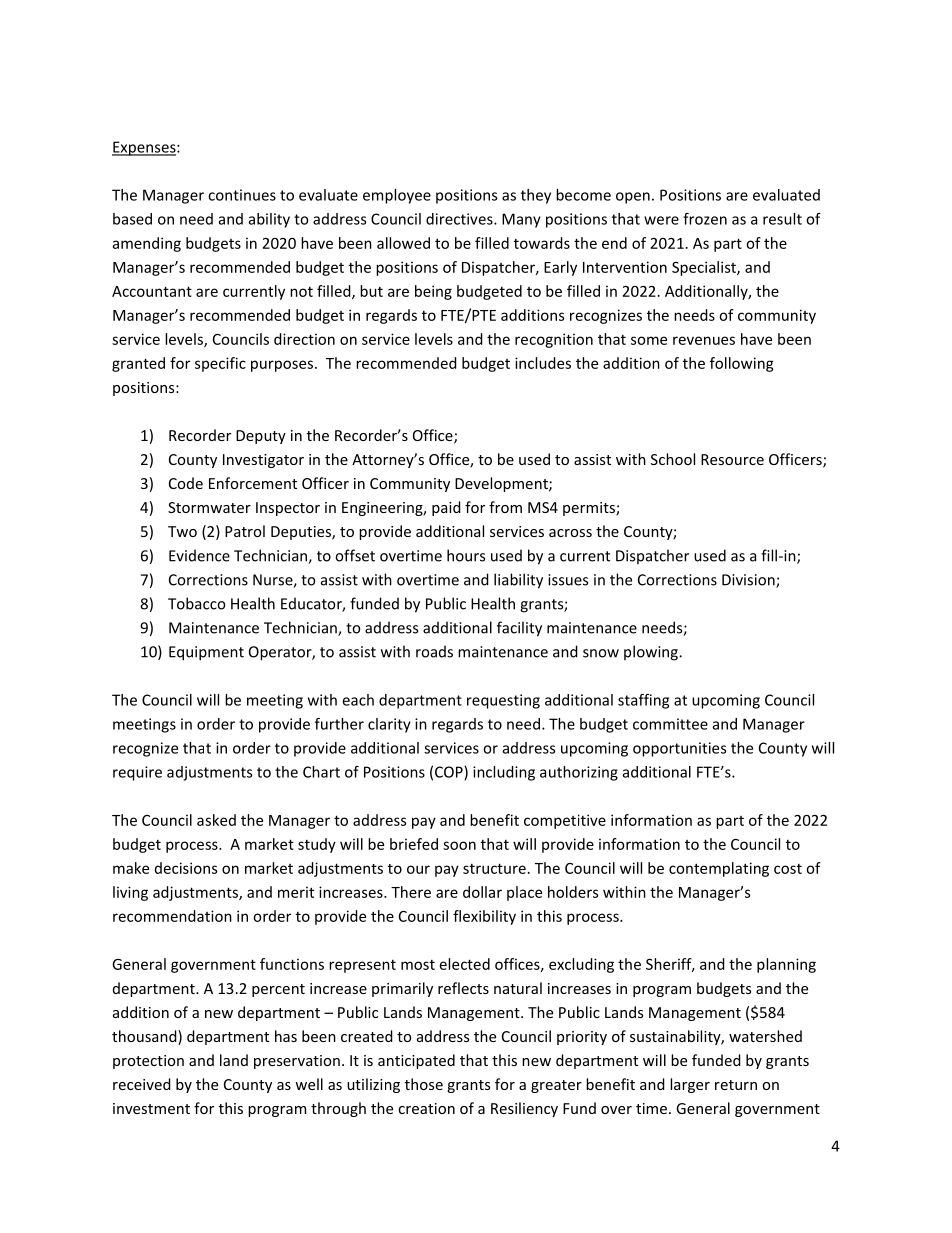 The image size is (952, 1233). I want to click on frozen, so click(705, 219).
